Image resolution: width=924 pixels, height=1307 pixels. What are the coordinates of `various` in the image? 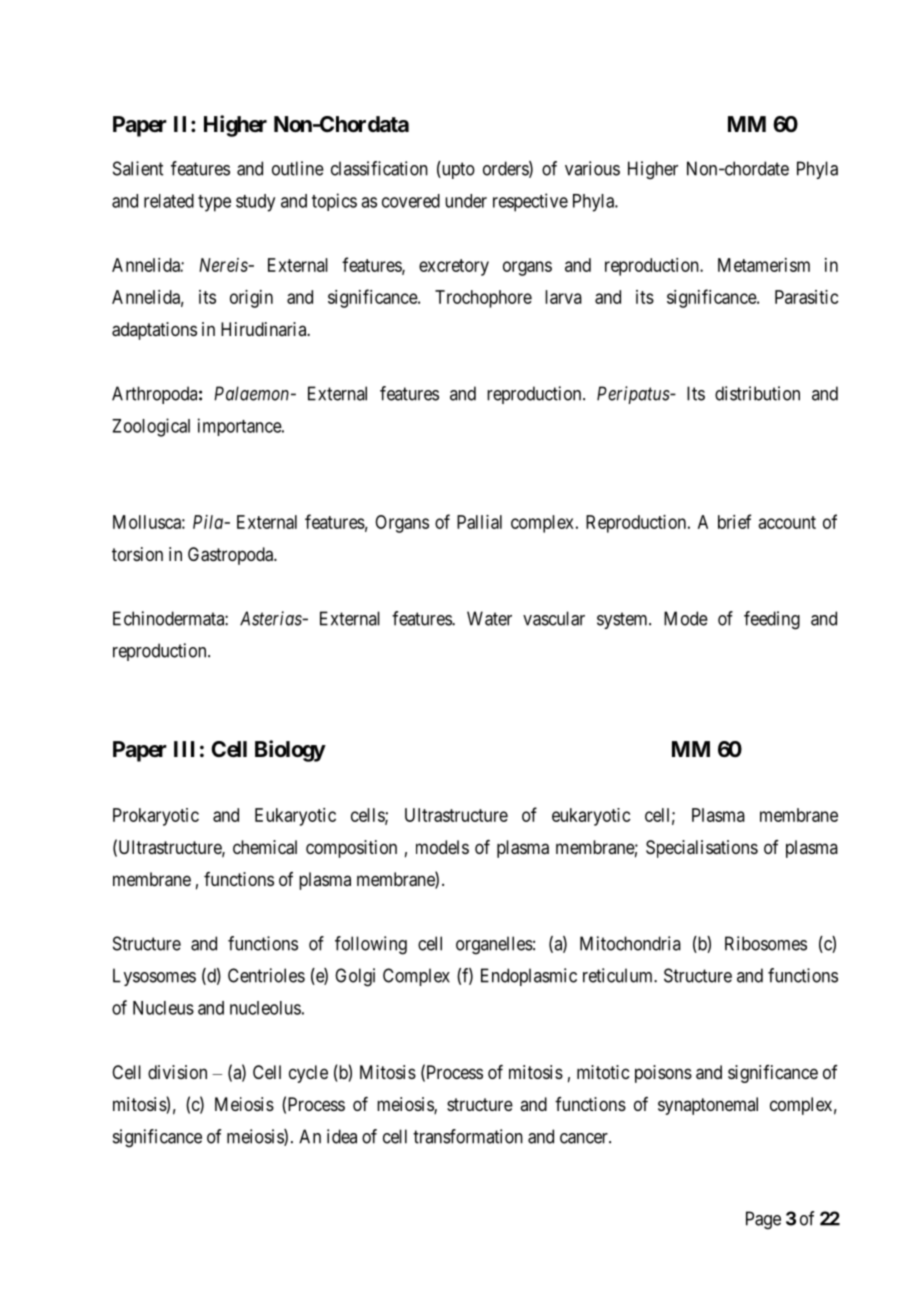 It's located at (592, 168).
